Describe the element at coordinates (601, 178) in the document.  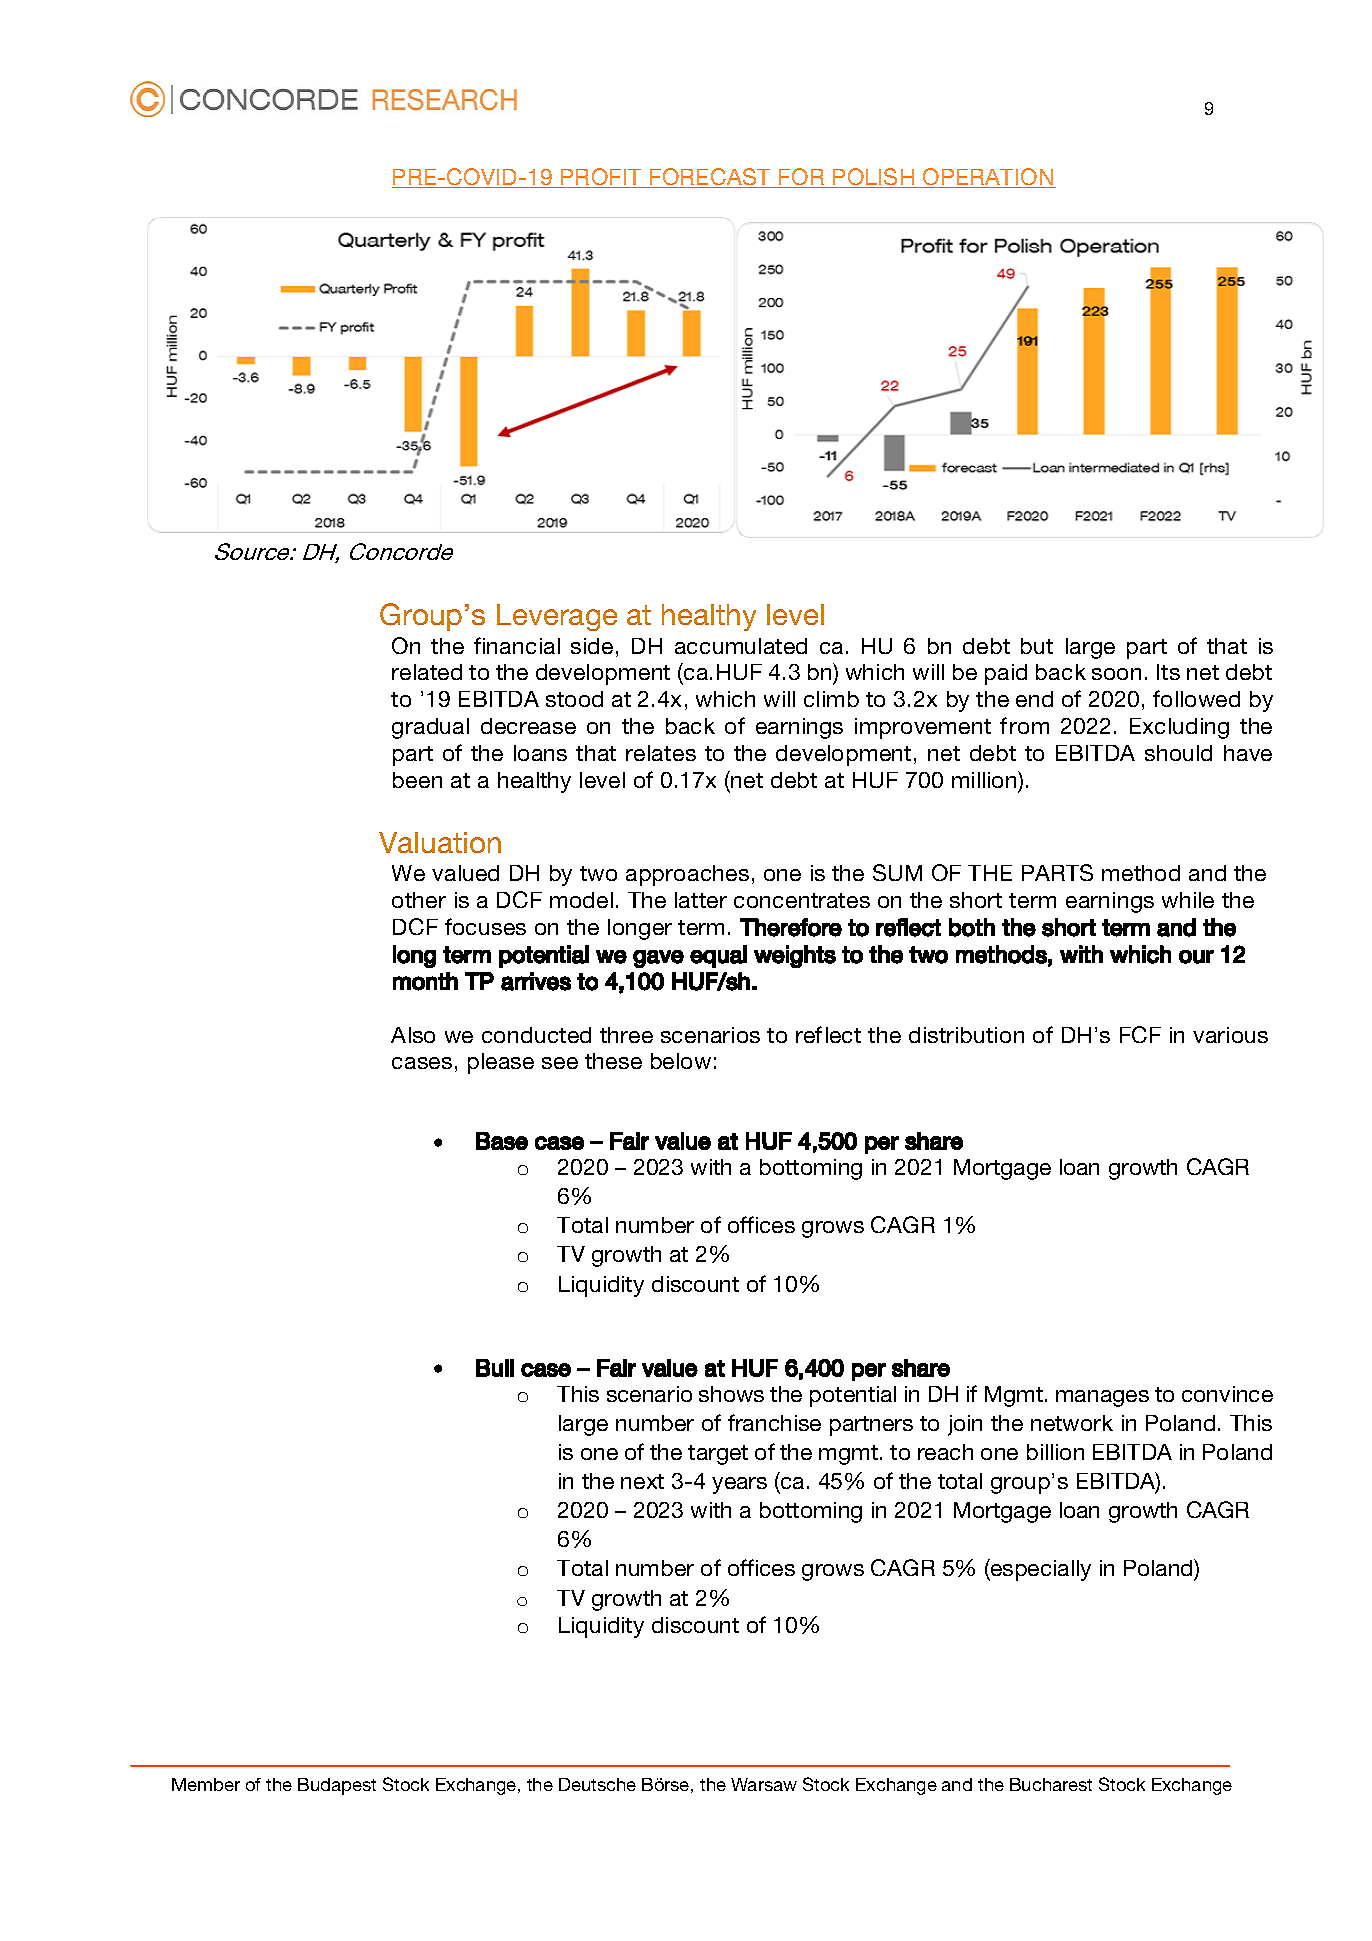
I see `PROFIT` at that location.
